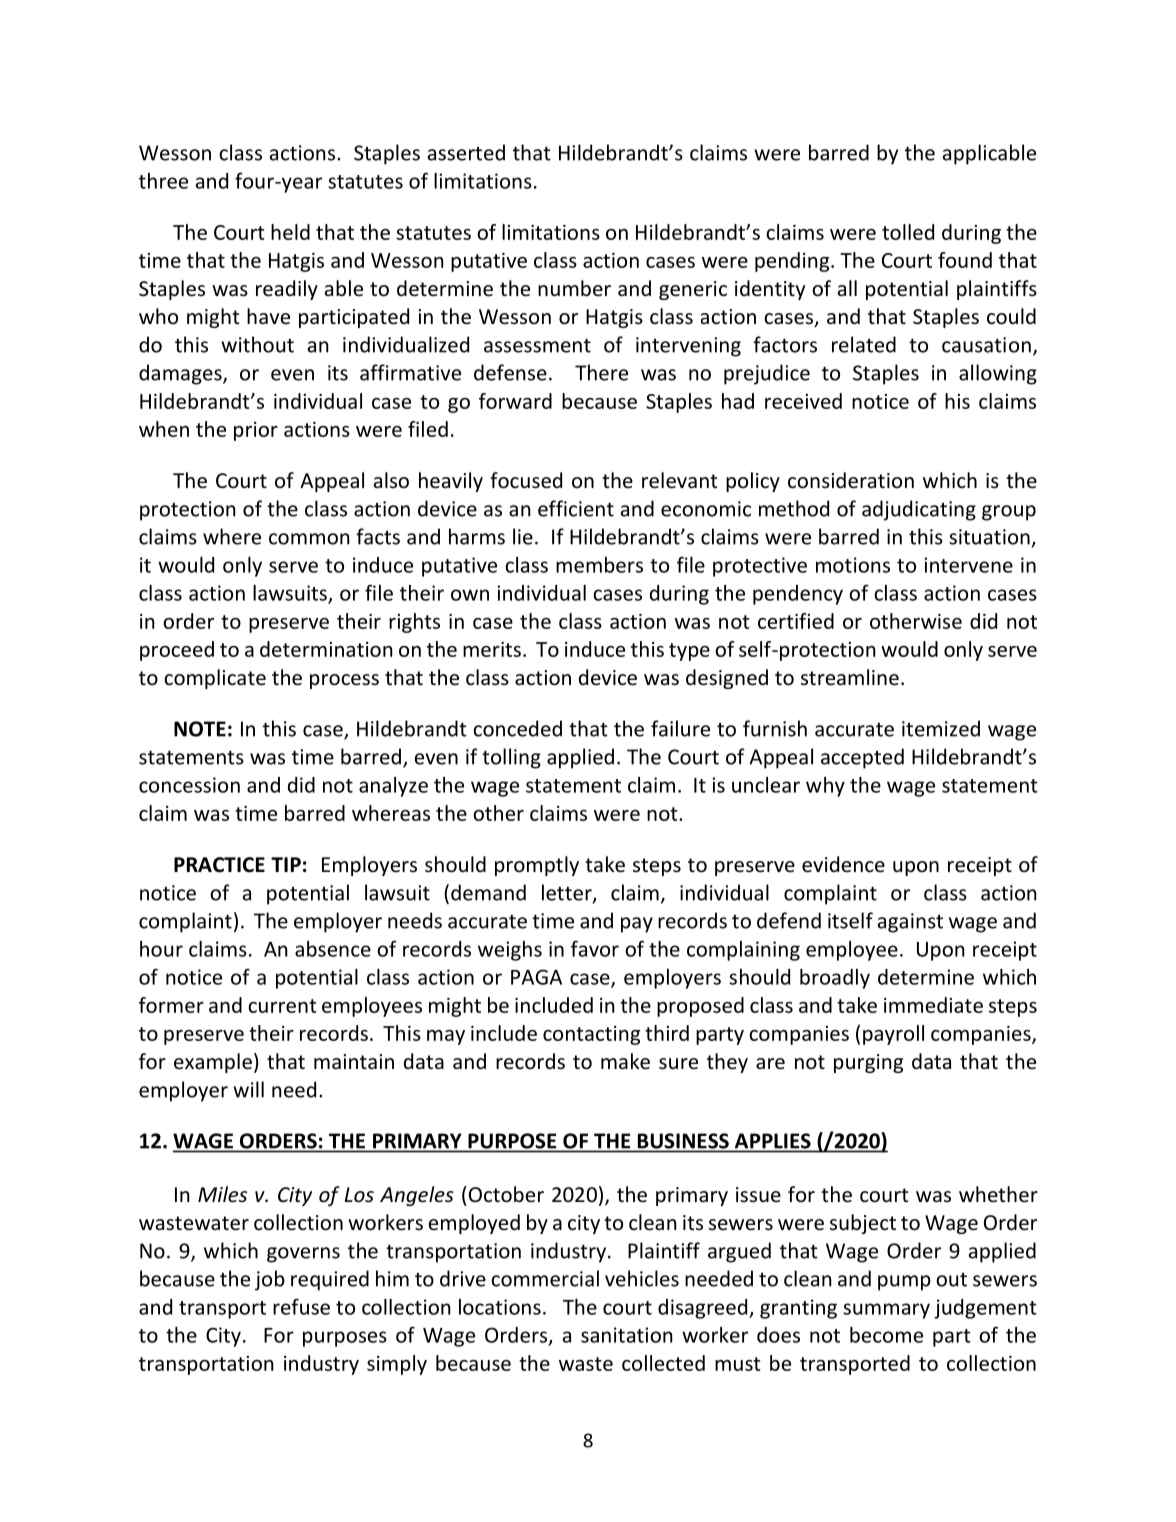 The image size is (1176, 1522). I want to click on refuse, so click(301, 1306).
